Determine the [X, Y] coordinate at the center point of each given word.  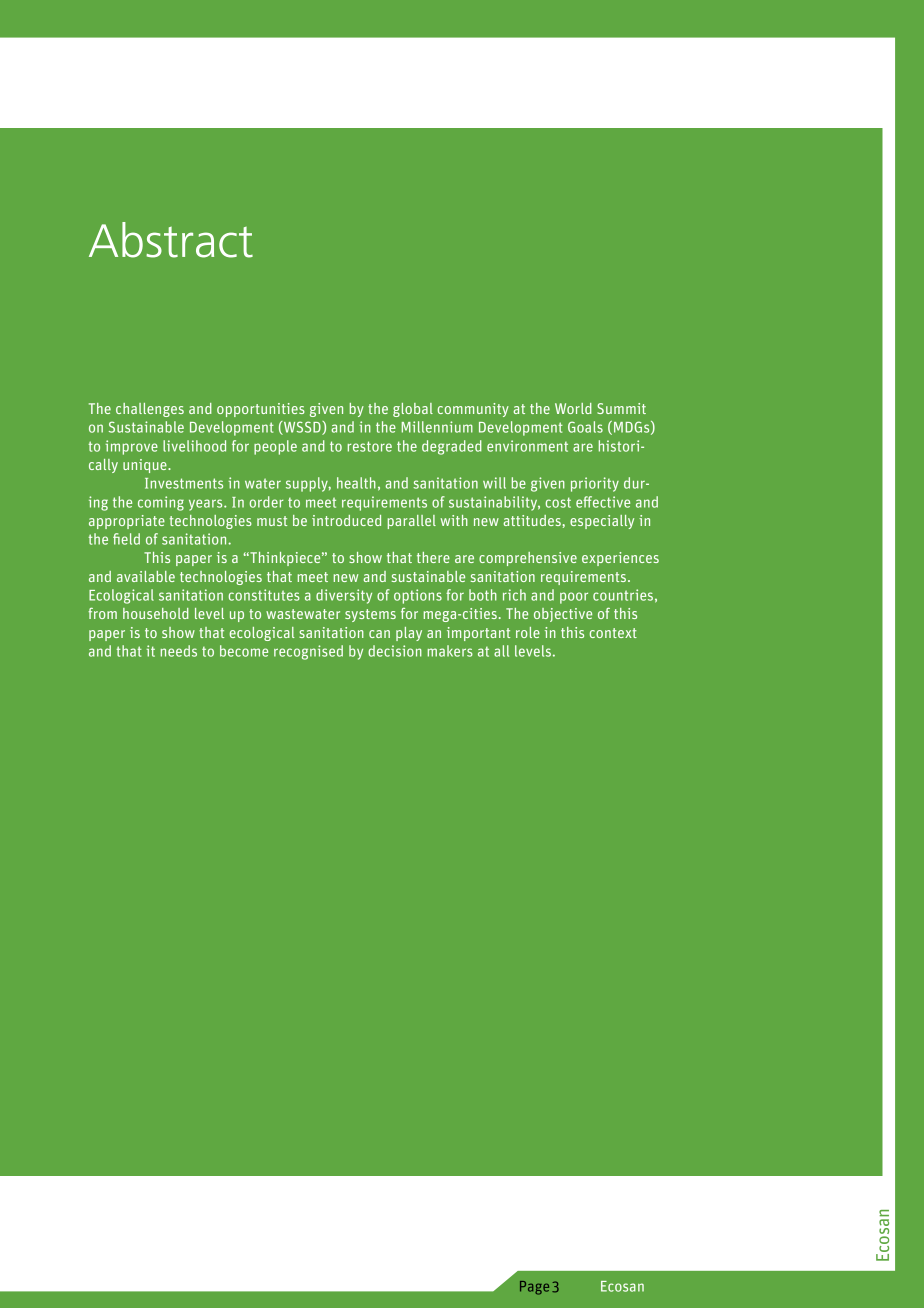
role [528, 632]
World [573, 408]
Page [534, 1288]
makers [450, 651]
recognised [308, 652]
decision [395, 651]
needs [179, 651]
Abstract [171, 240]
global [413, 410]
